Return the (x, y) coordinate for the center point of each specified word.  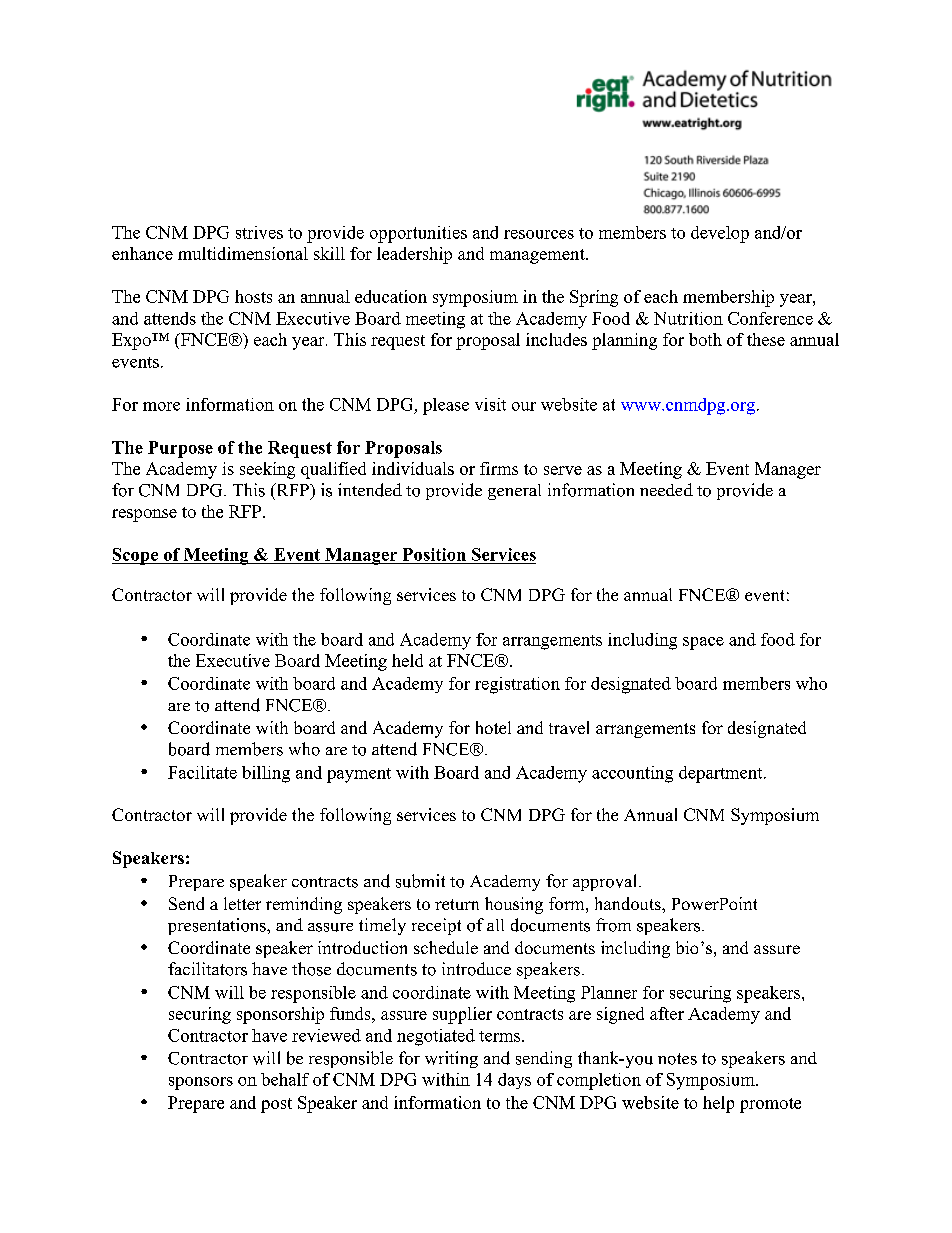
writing (451, 1059)
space (703, 643)
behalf (285, 1079)
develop (720, 234)
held (407, 660)
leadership (414, 255)
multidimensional (243, 253)
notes (677, 1059)
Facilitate (202, 772)
